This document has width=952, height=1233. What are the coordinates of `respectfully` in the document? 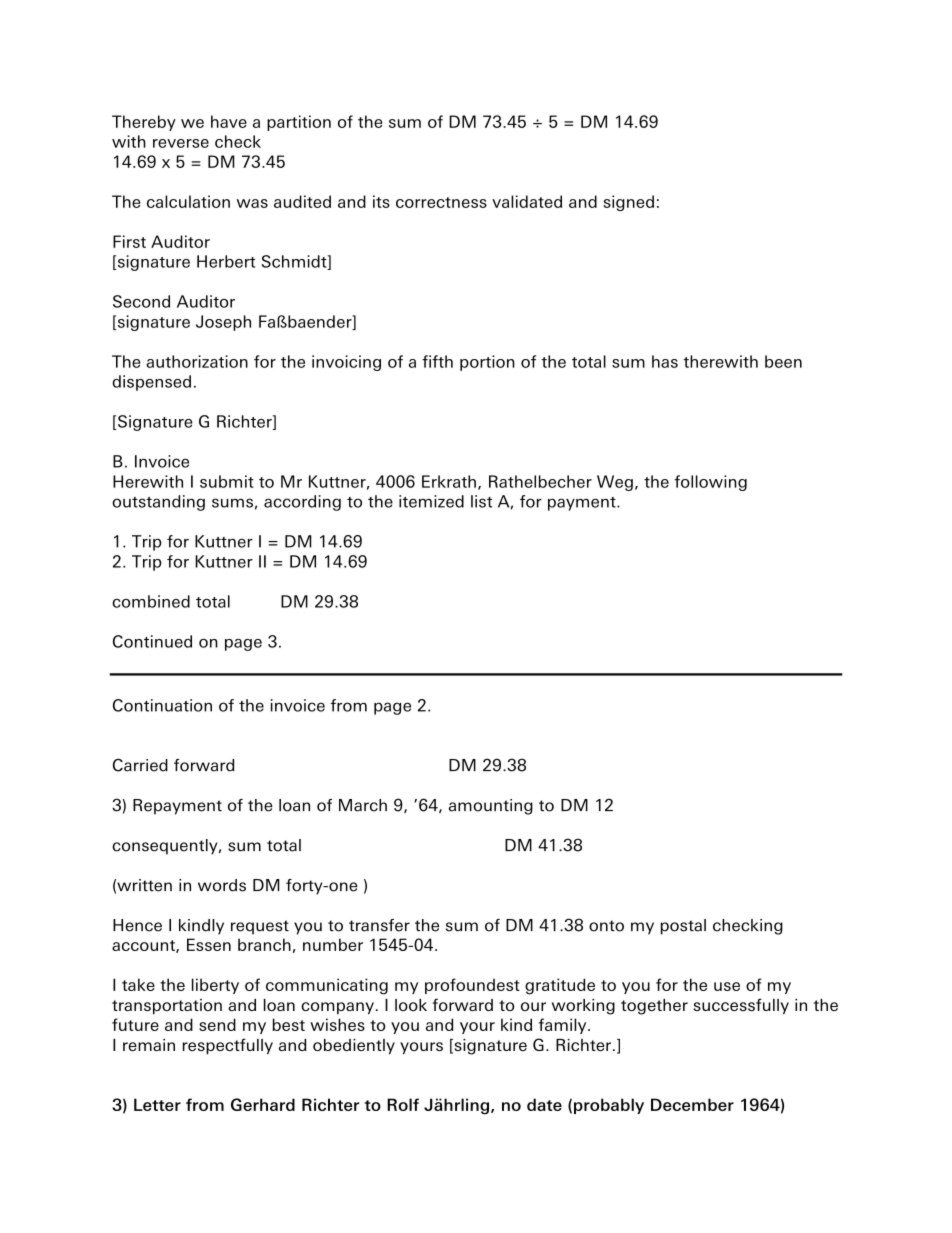 It's located at (228, 1046).
